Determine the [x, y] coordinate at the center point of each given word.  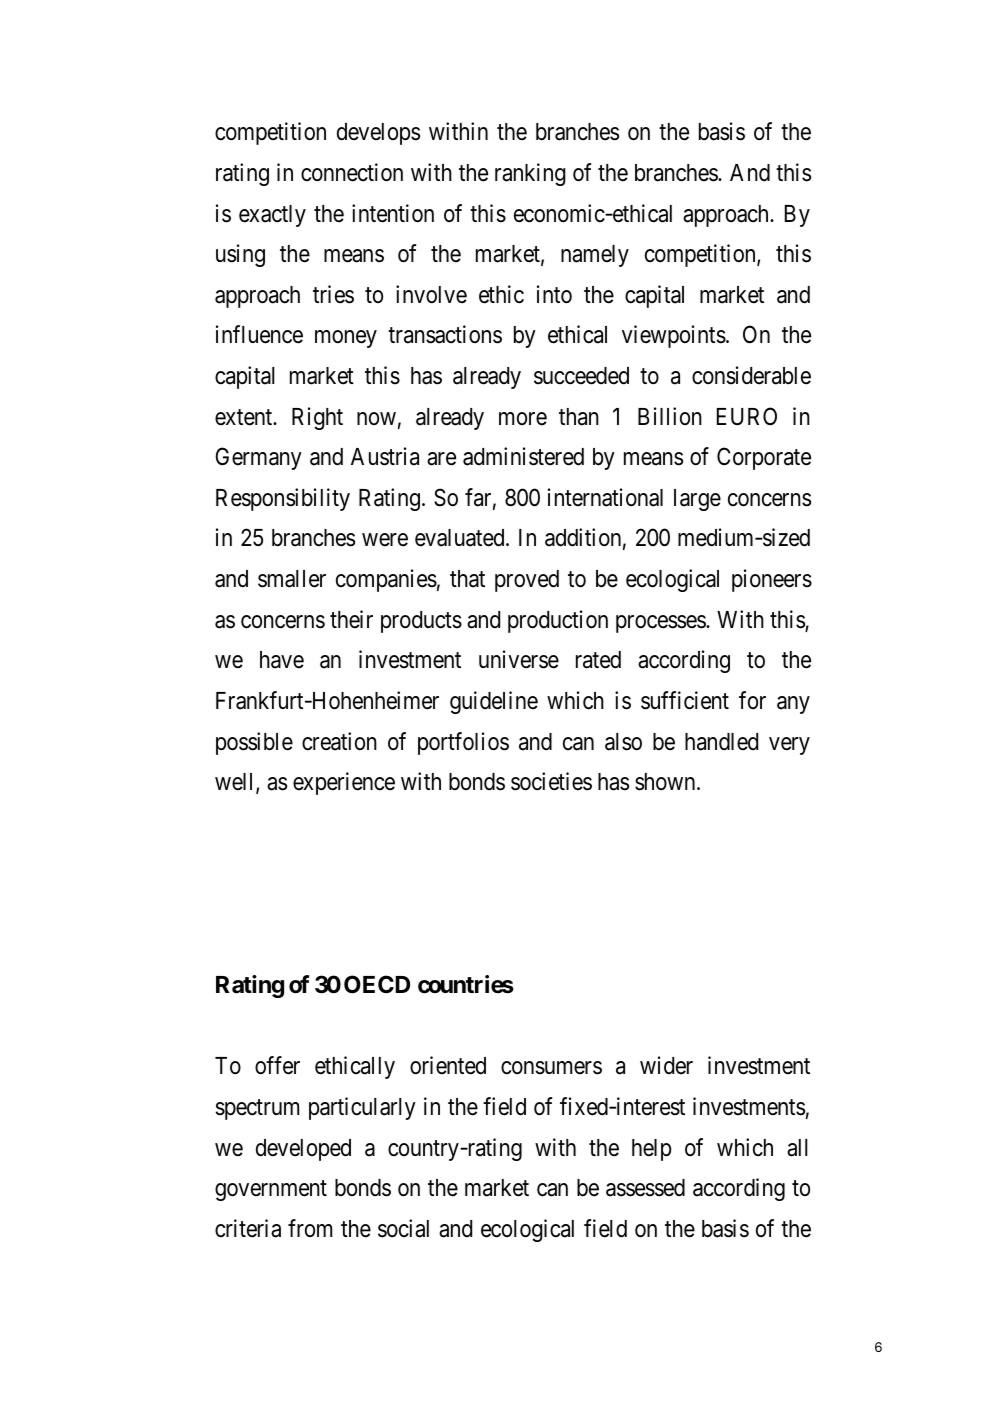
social [403, 1228]
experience [344, 783]
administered [523, 456]
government [271, 1191]
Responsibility [283, 499]
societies [551, 781]
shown [666, 782]
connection [352, 172]
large [697, 500]
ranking [530, 174]
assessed [645, 1188]
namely [595, 256]
